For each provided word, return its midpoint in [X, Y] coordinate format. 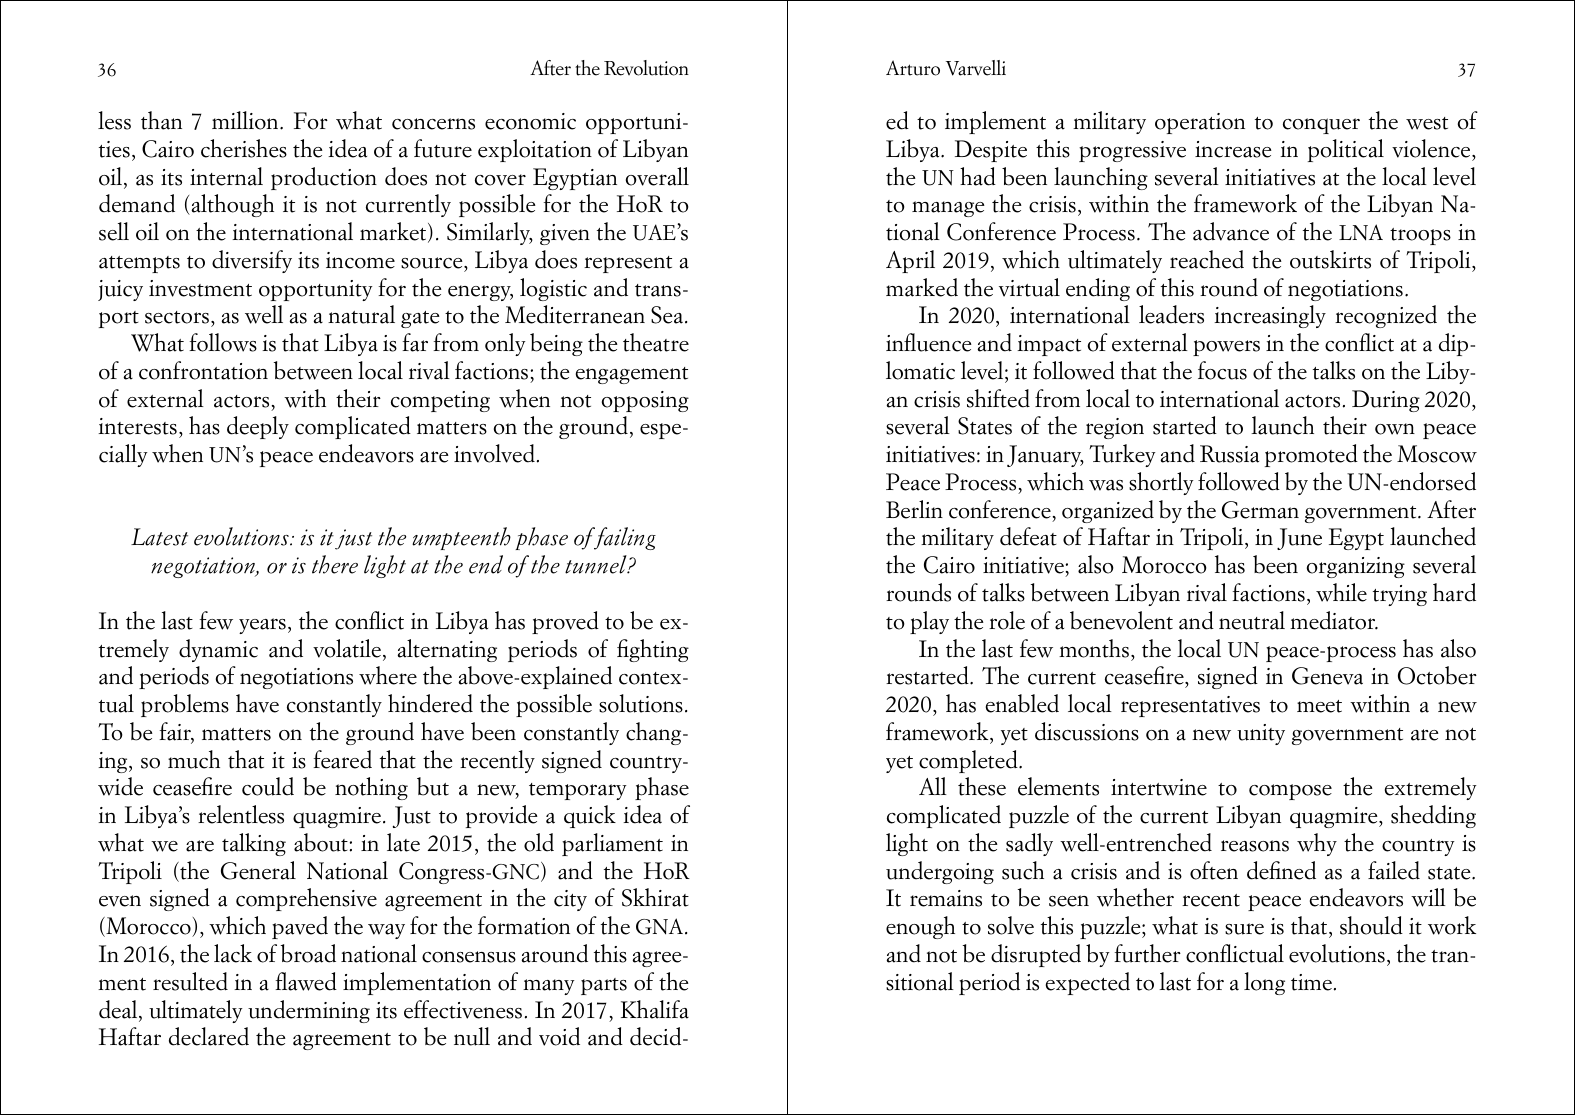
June [1299, 539]
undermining [309, 1011]
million [246, 120]
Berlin [914, 509]
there [335, 564]
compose [1290, 792]
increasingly [1270, 316]
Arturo [913, 68]
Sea [667, 315]
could [268, 786]
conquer [1321, 126]
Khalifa [655, 1009]
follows [223, 342]
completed [969, 761]
